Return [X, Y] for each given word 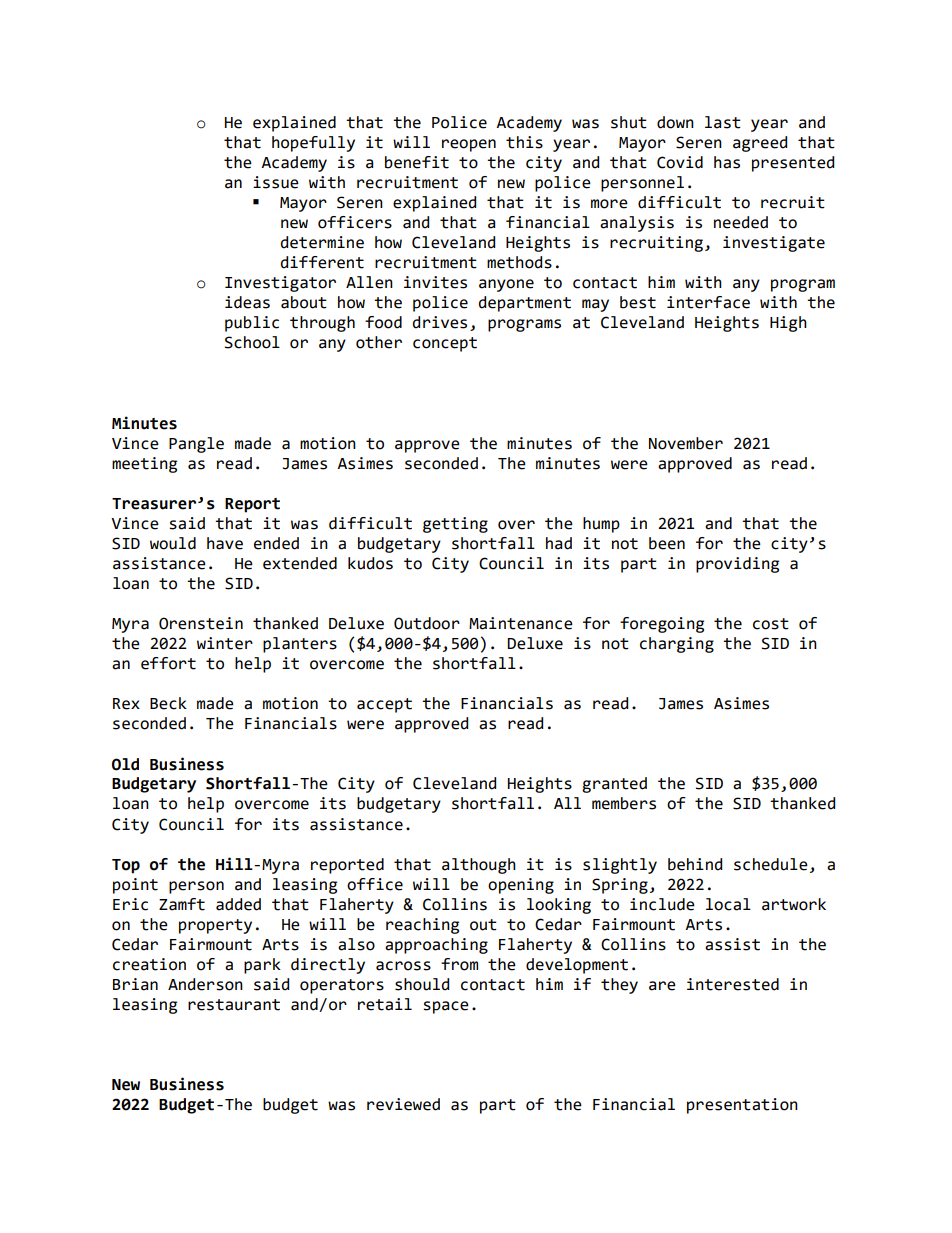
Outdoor [427, 623]
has [727, 162]
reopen [469, 145]
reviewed [403, 1104]
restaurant [234, 1005]
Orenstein [201, 623]
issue [276, 182]
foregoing [662, 625]
